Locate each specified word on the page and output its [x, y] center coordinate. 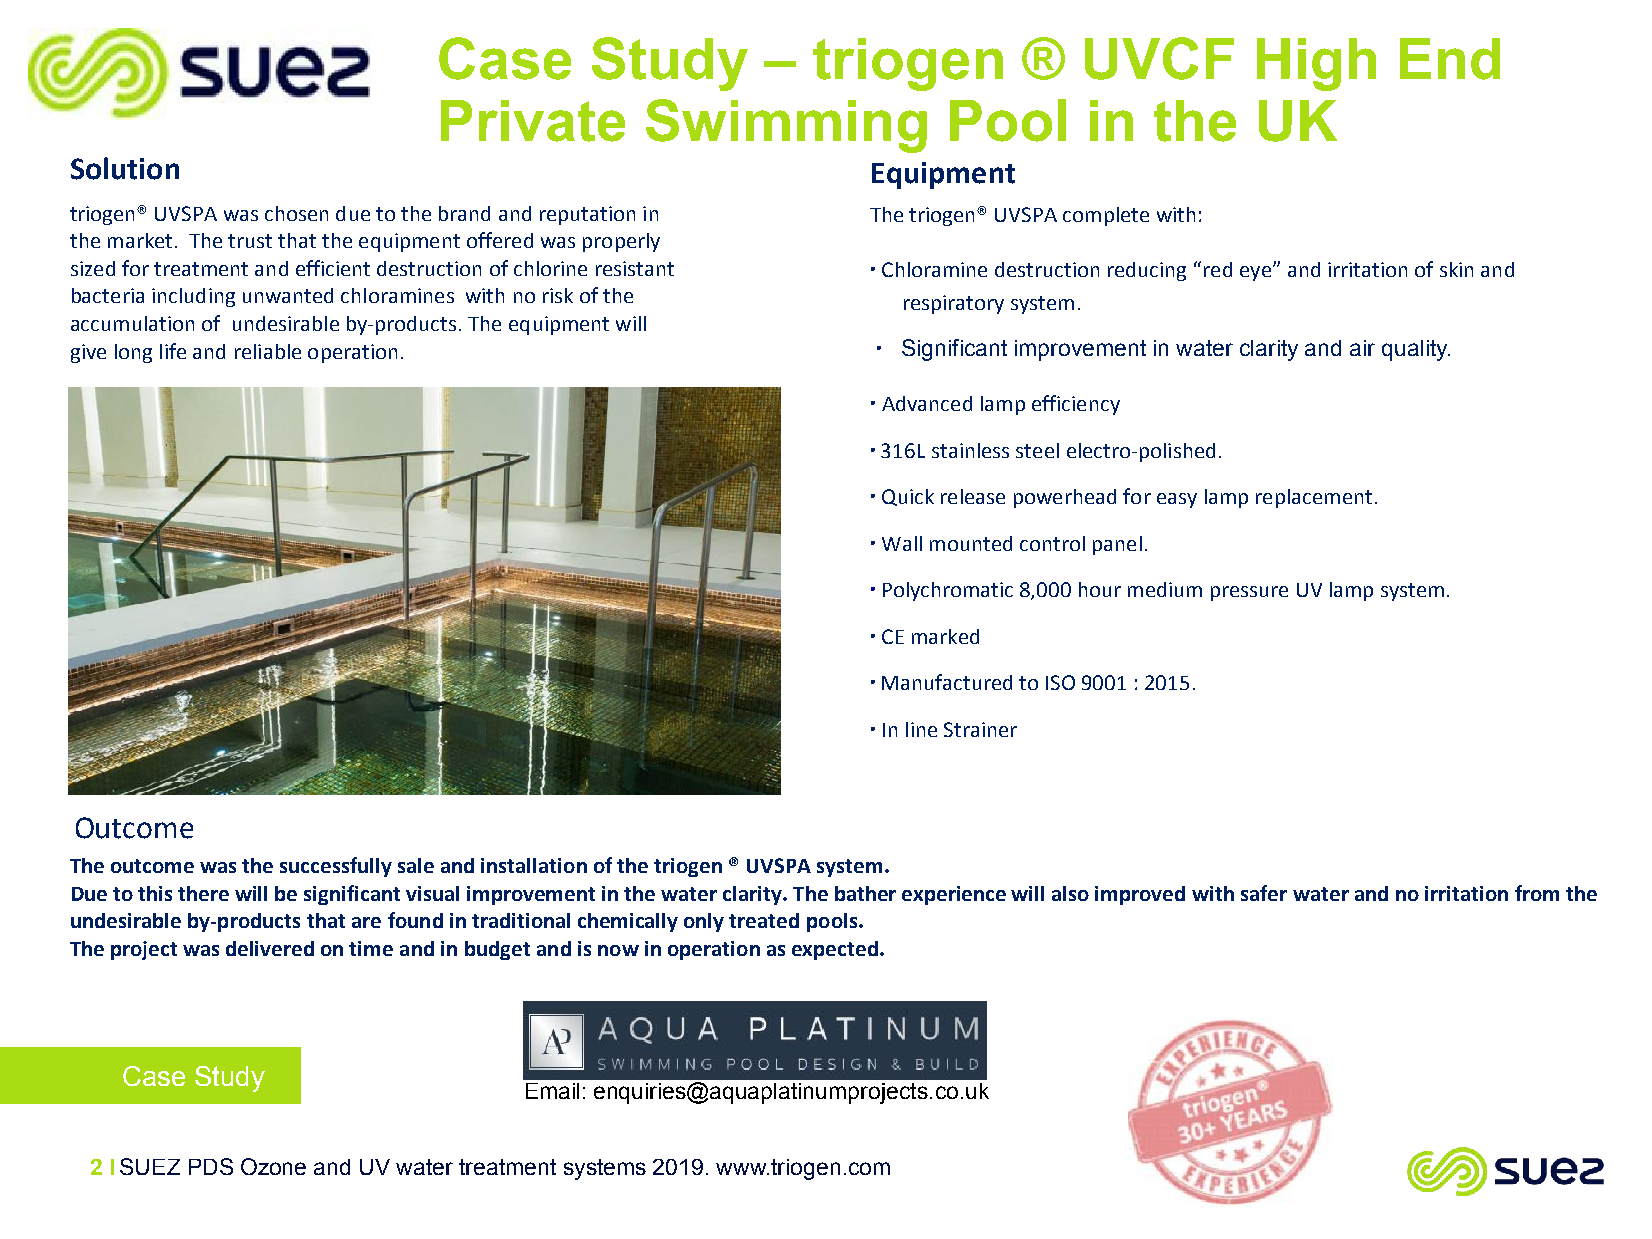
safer [1264, 893]
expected [835, 950]
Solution [125, 168]
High [1316, 64]
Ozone [273, 1166]
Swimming [786, 126]
